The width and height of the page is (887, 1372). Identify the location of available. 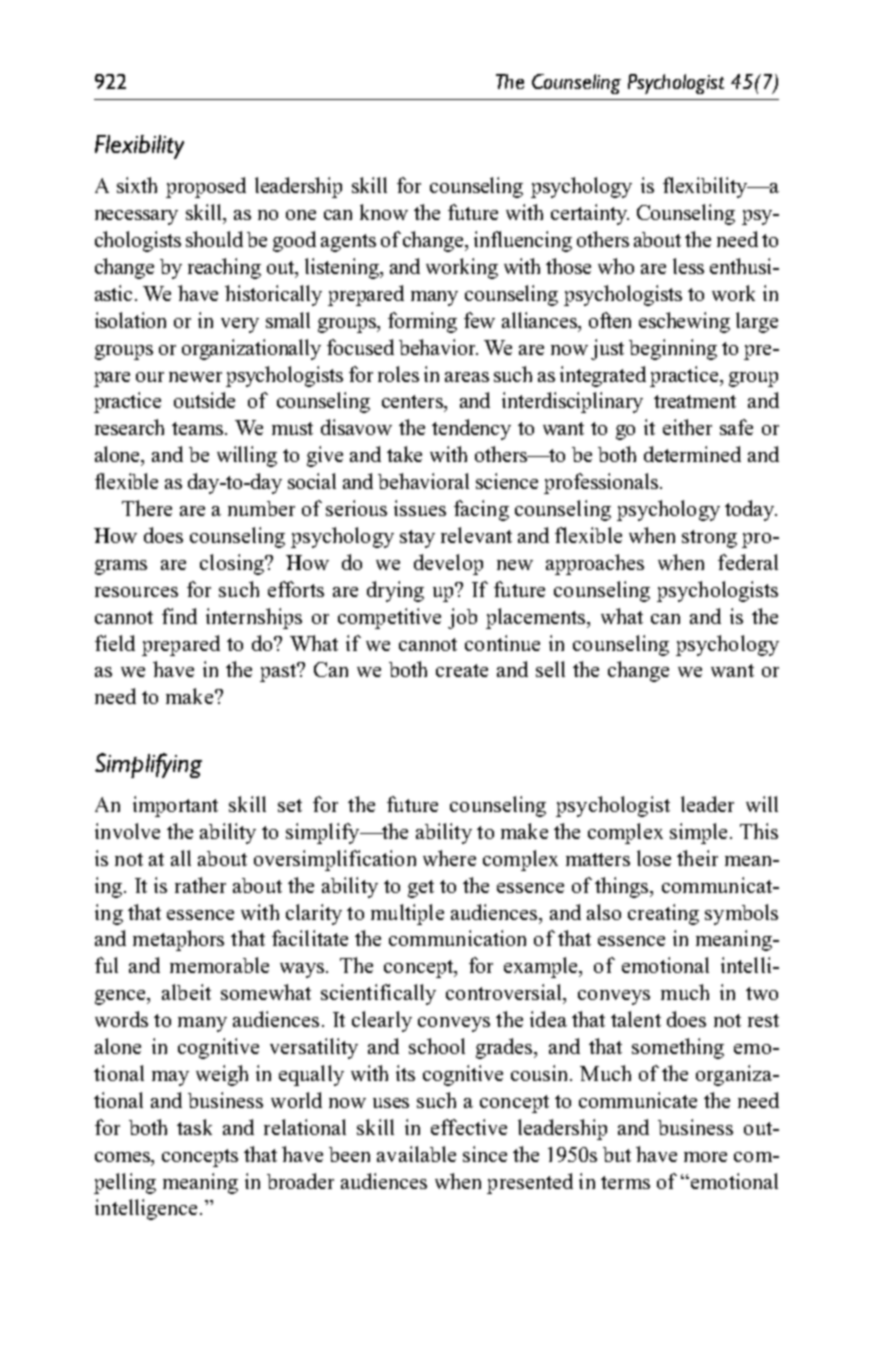
(416, 1154).
